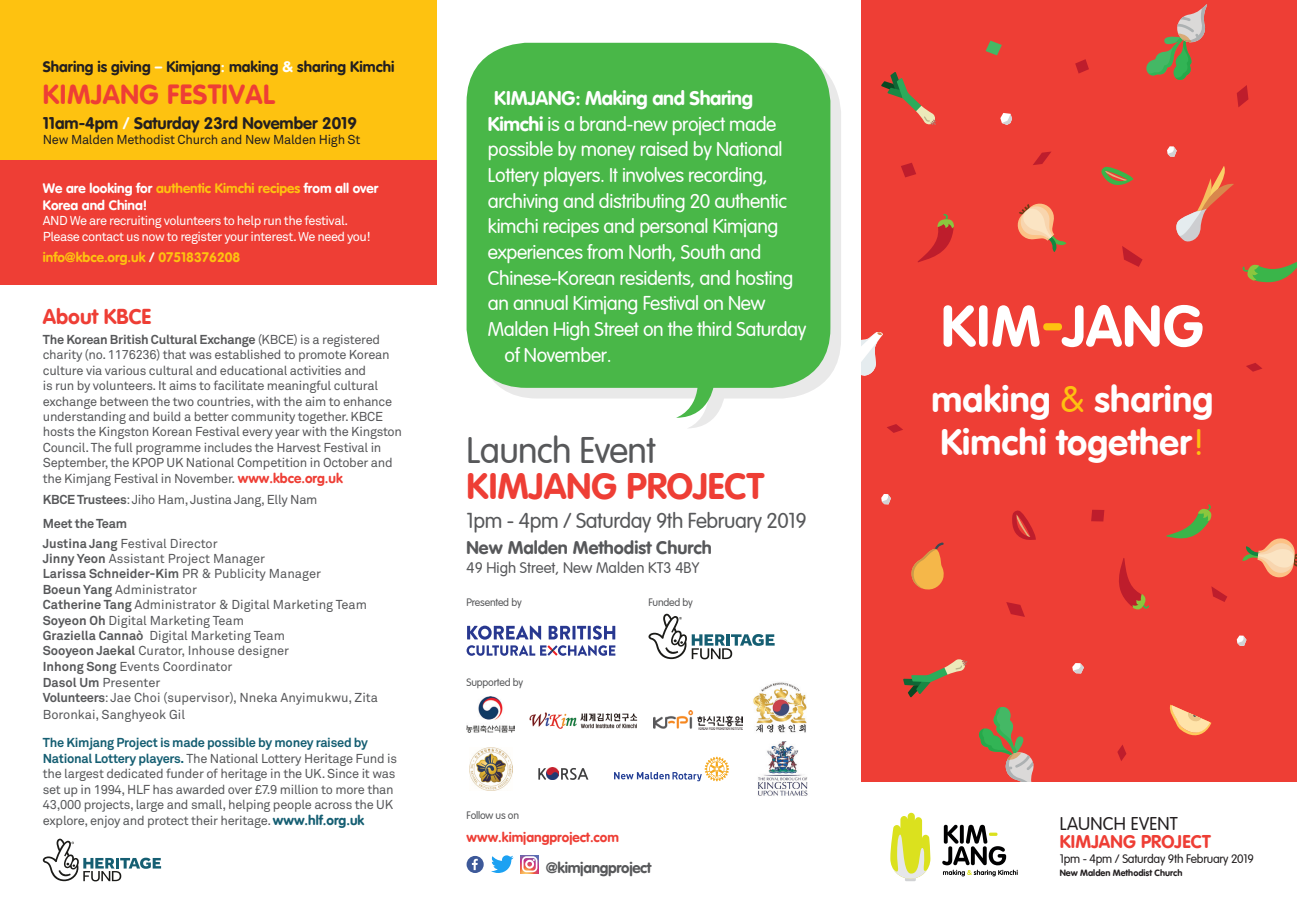 This screenshot has height=924, width=1297. I want to click on full, so click(123, 447).
